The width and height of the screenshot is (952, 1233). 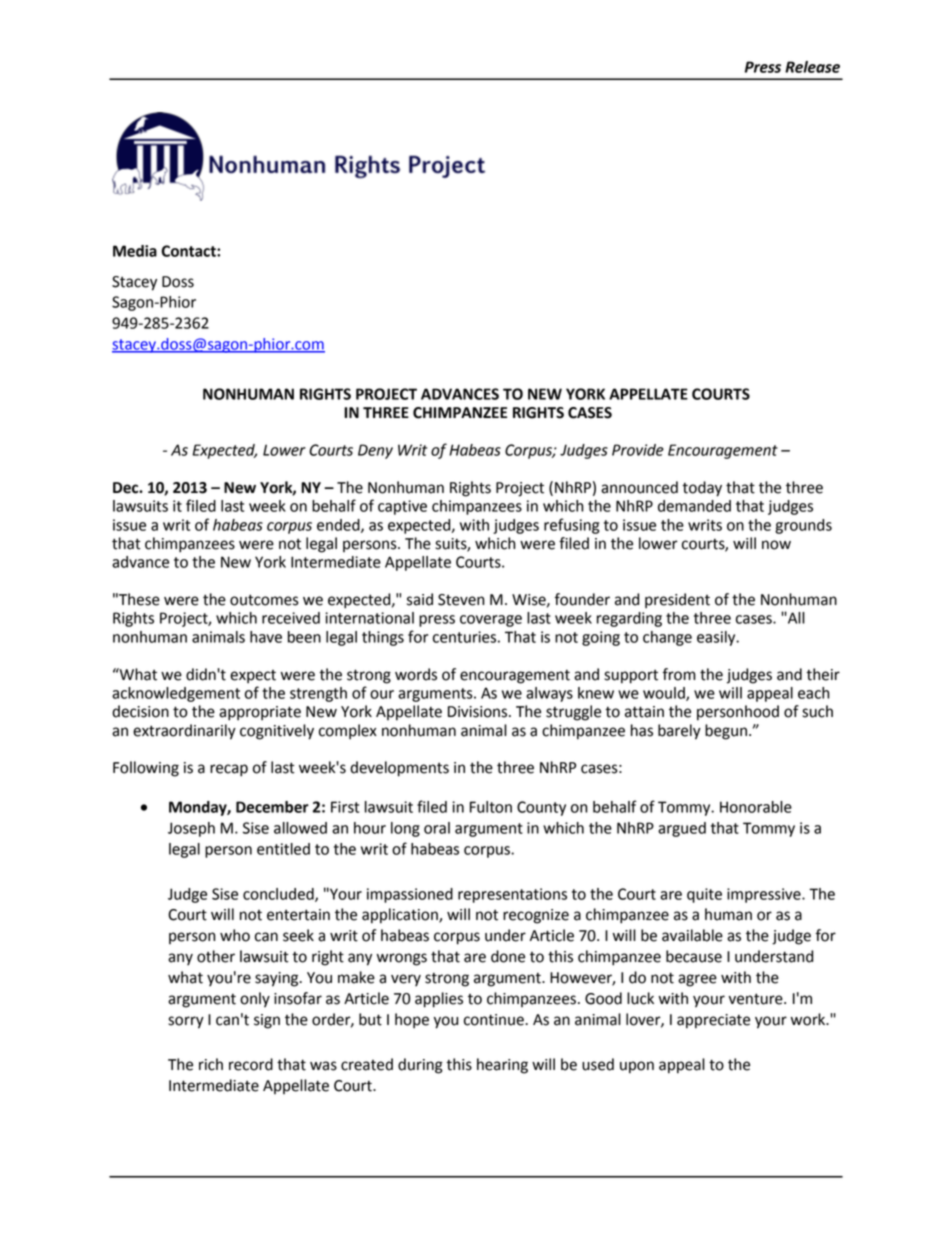 I want to click on rich, so click(x=211, y=1064).
